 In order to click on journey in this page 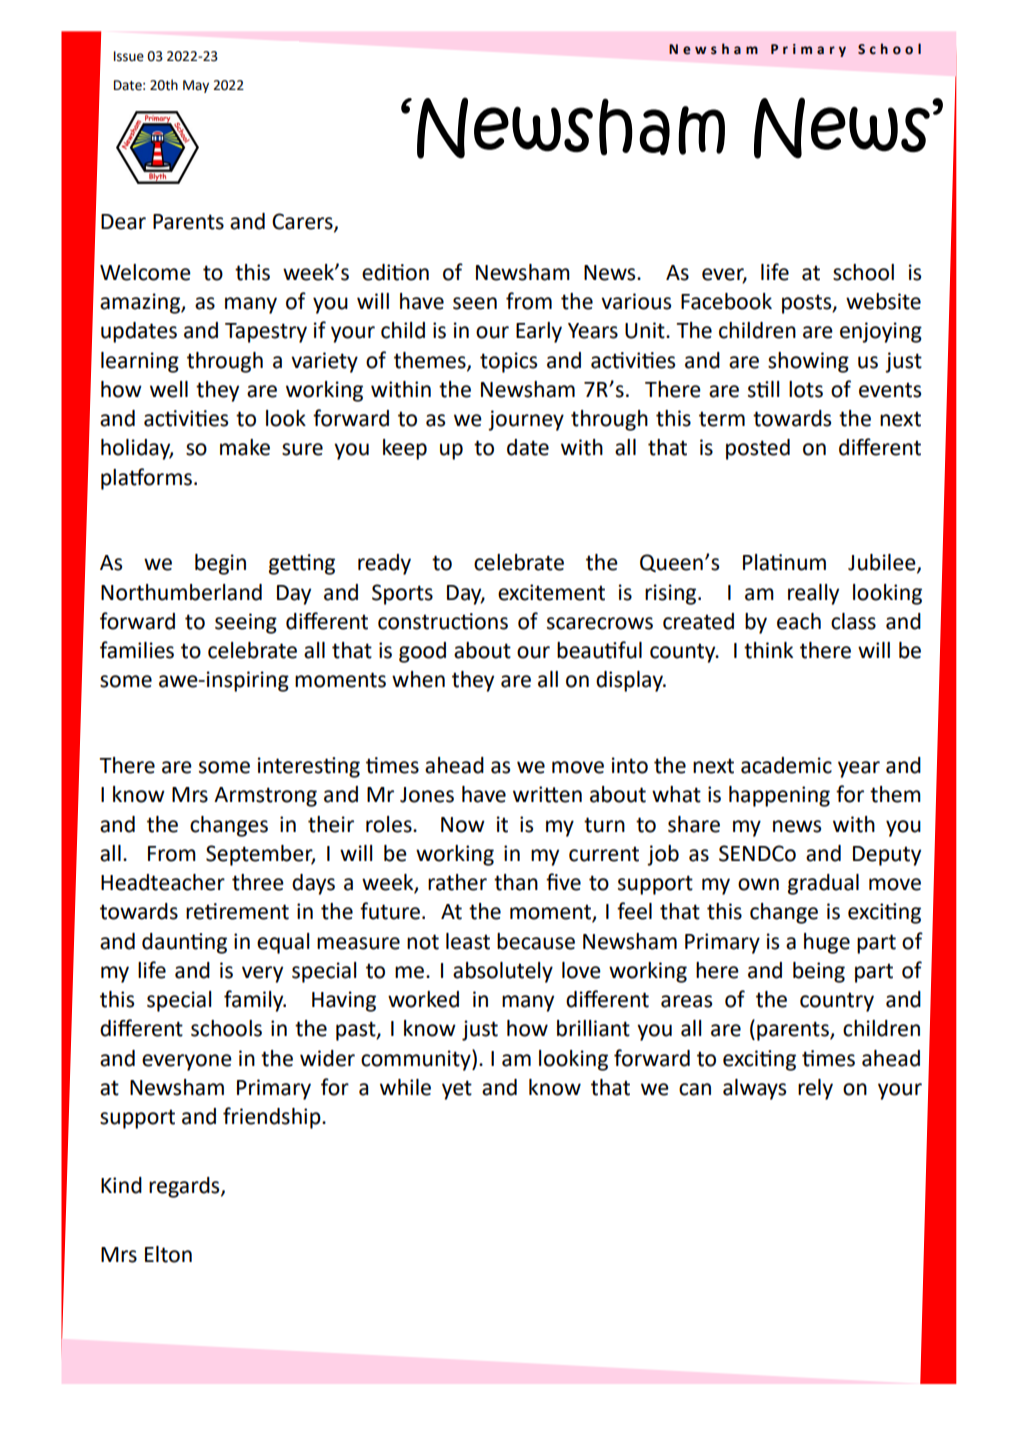, I will do `click(526, 420)`.
